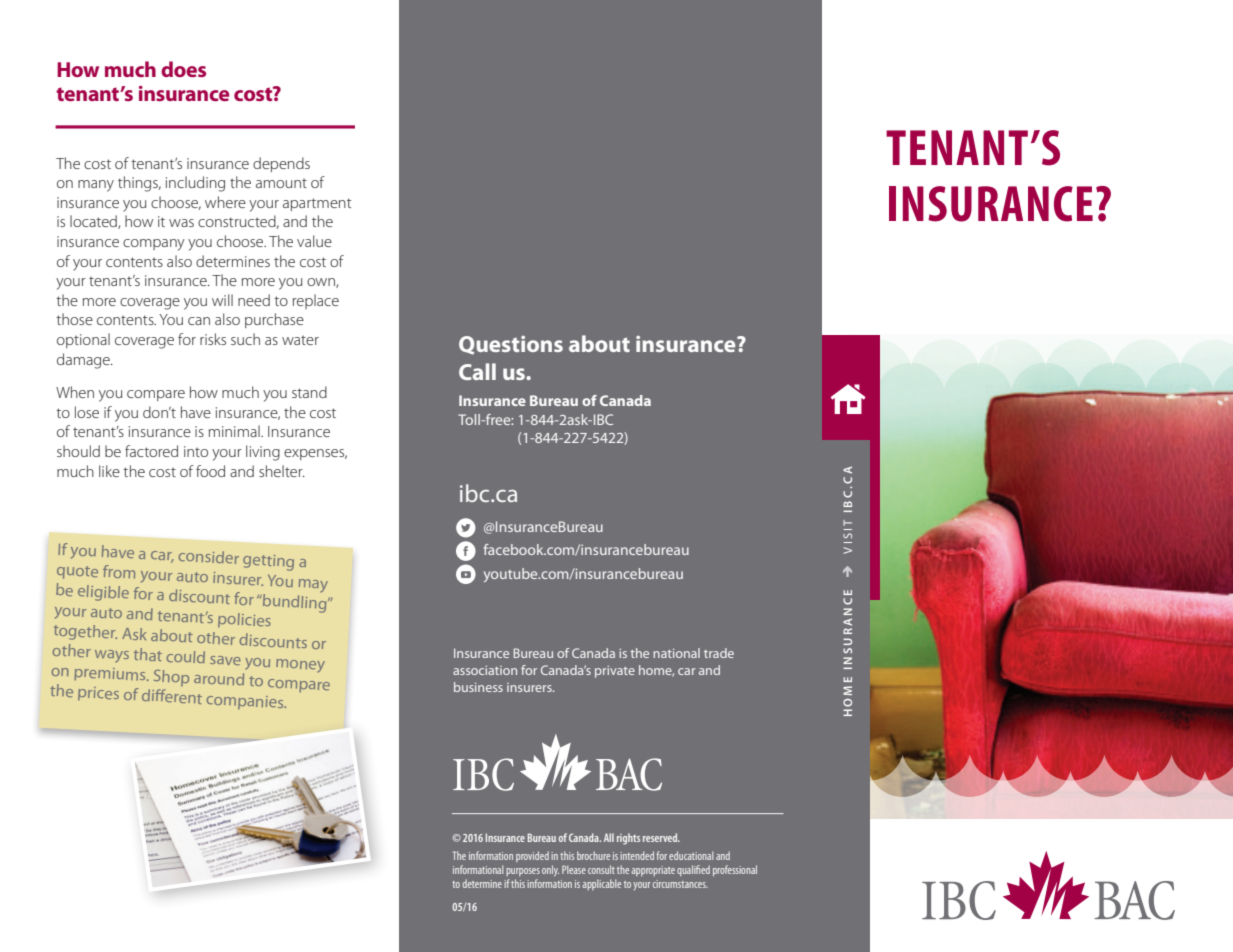 Image resolution: width=1233 pixels, height=952 pixels. I want to click on Questions, so click(511, 345).
